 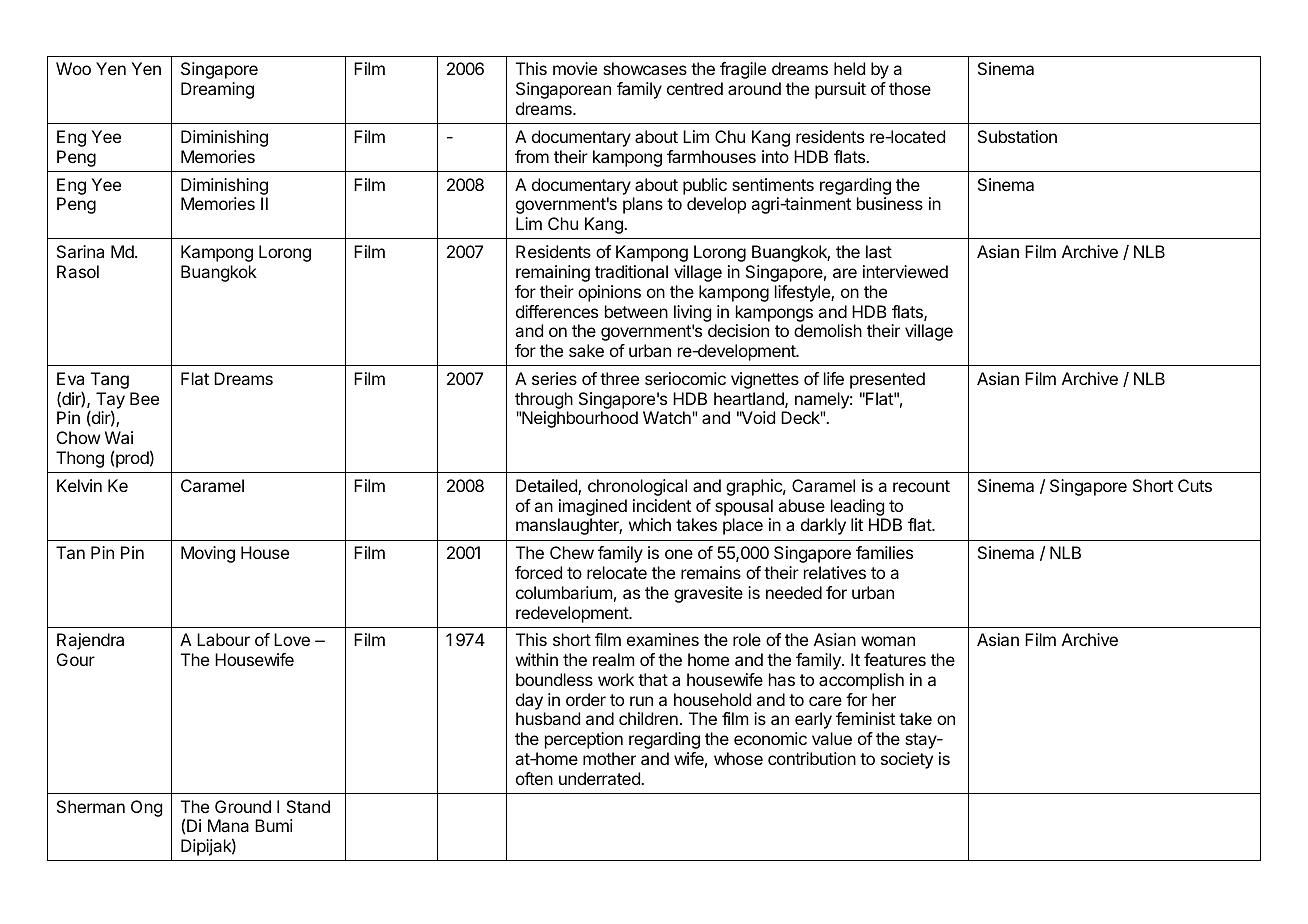 I want to click on Wai, so click(x=119, y=437).
